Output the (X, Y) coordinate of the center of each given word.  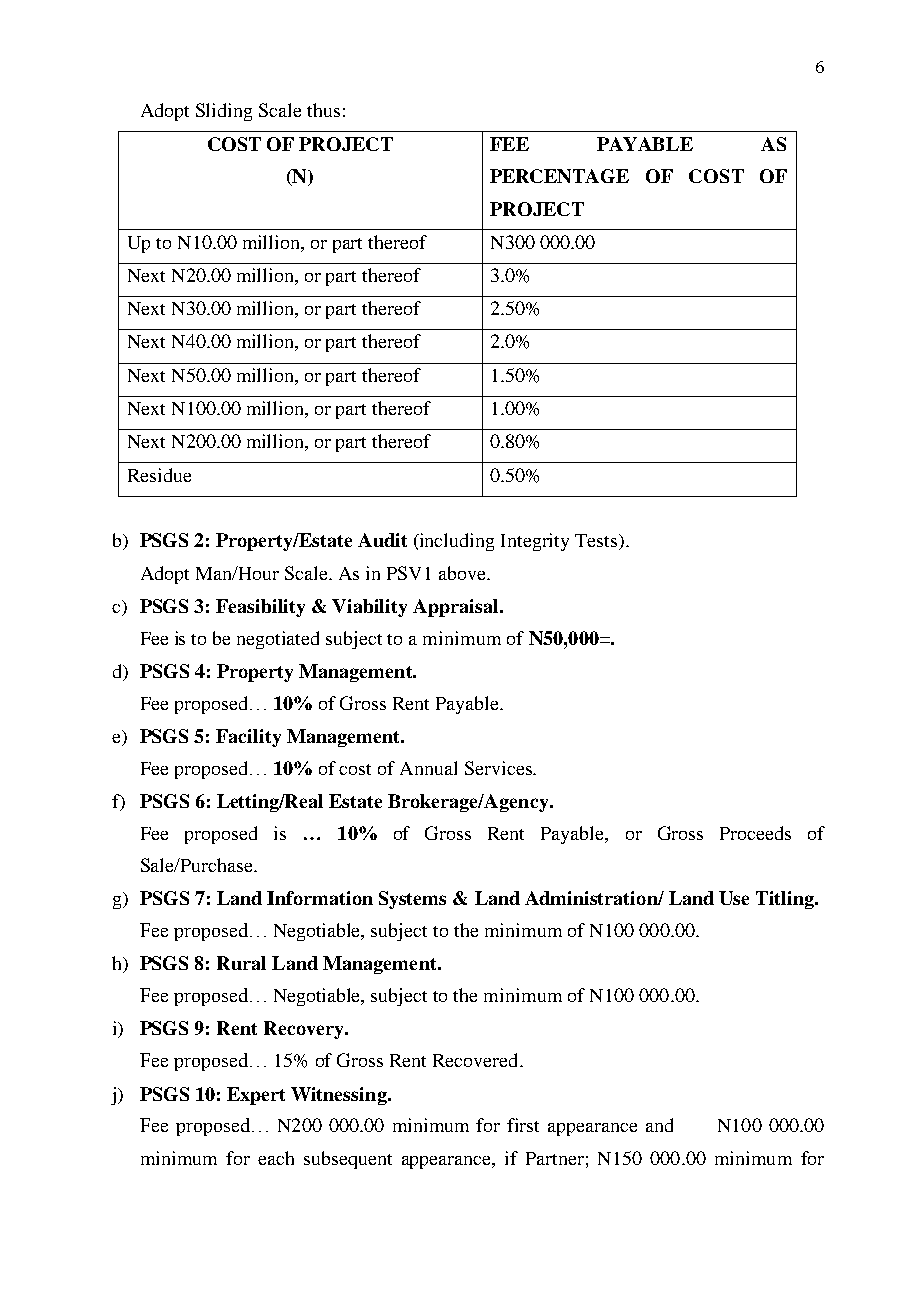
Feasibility (260, 608)
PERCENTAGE (559, 176)
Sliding (224, 112)
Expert (256, 1096)
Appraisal (457, 608)
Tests (597, 542)
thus (323, 110)
